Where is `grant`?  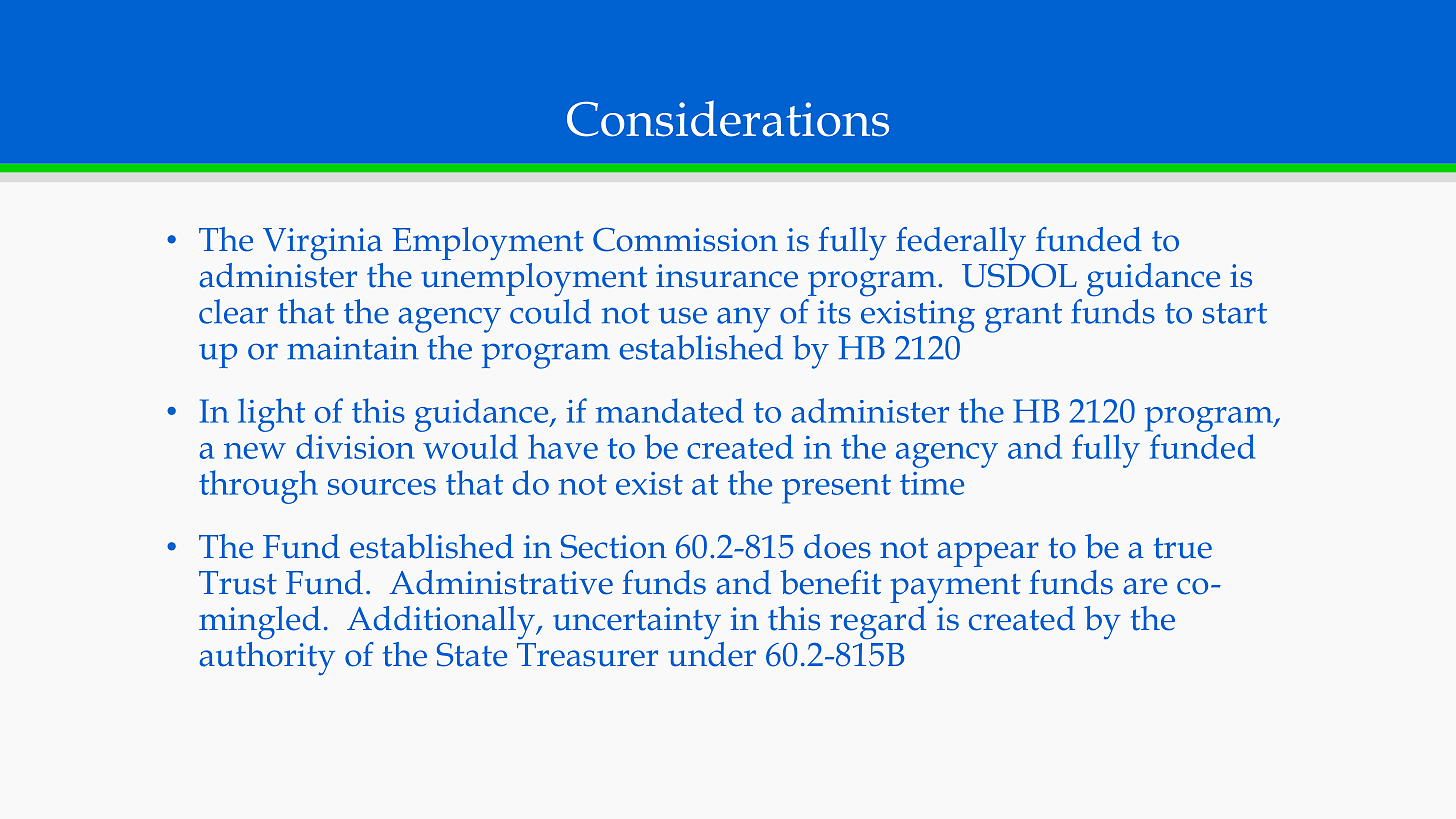
grant is located at coordinates (1023, 318).
